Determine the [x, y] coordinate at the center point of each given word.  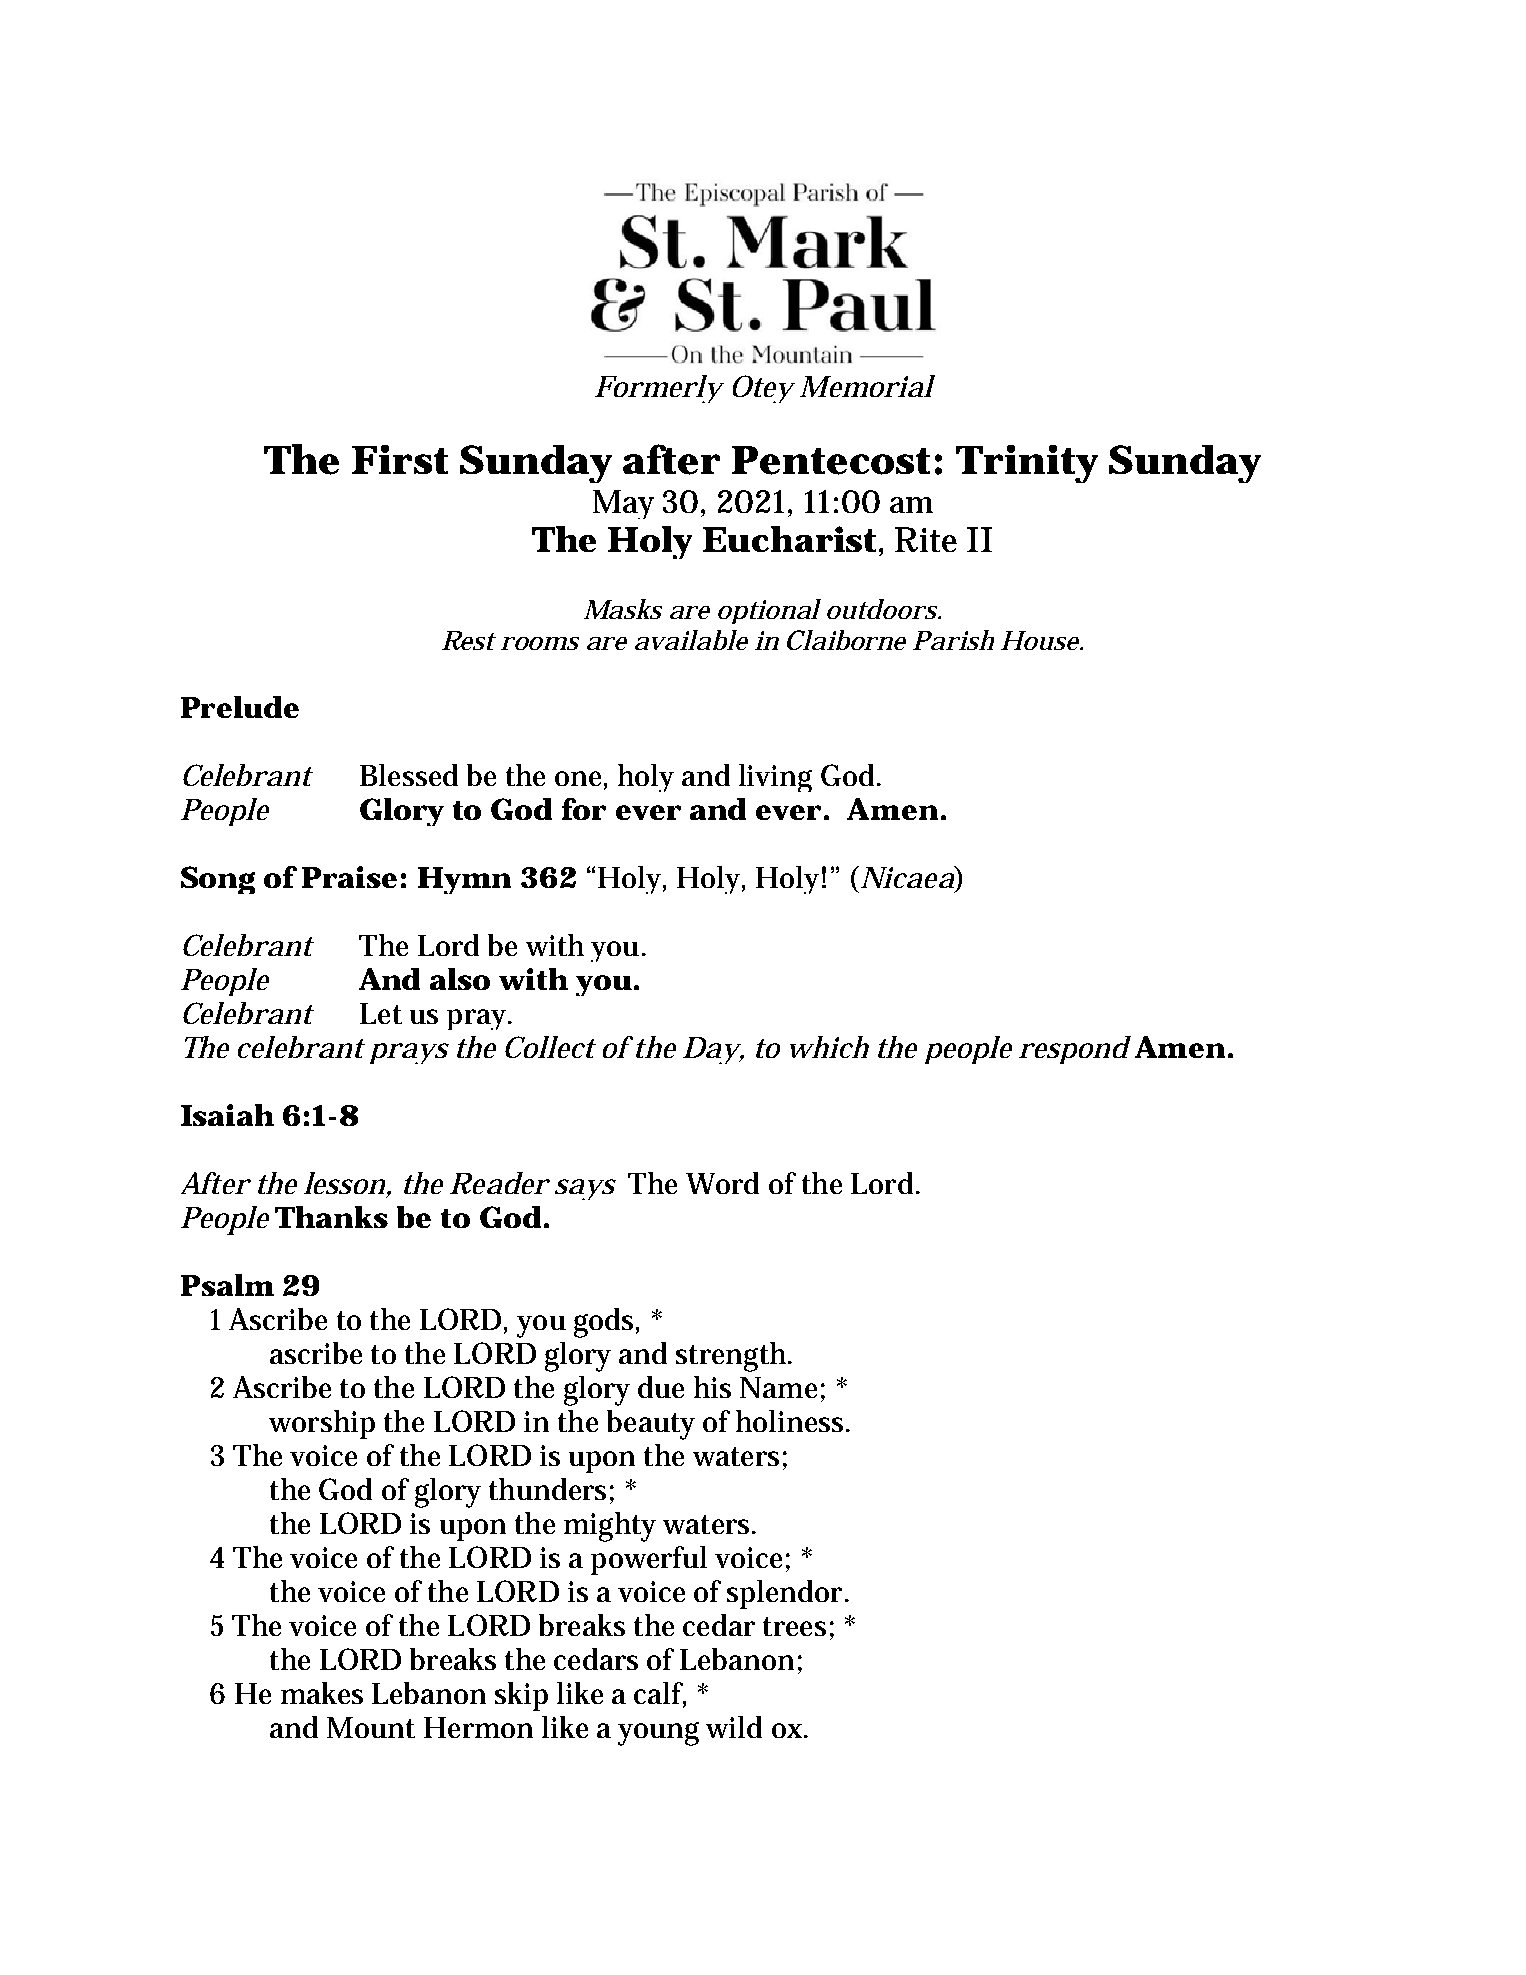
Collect [550, 1047]
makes [322, 1693]
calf [660, 1694]
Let [381, 1013]
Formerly [659, 389]
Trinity [1027, 464]
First [400, 459]
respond [1075, 1050]
